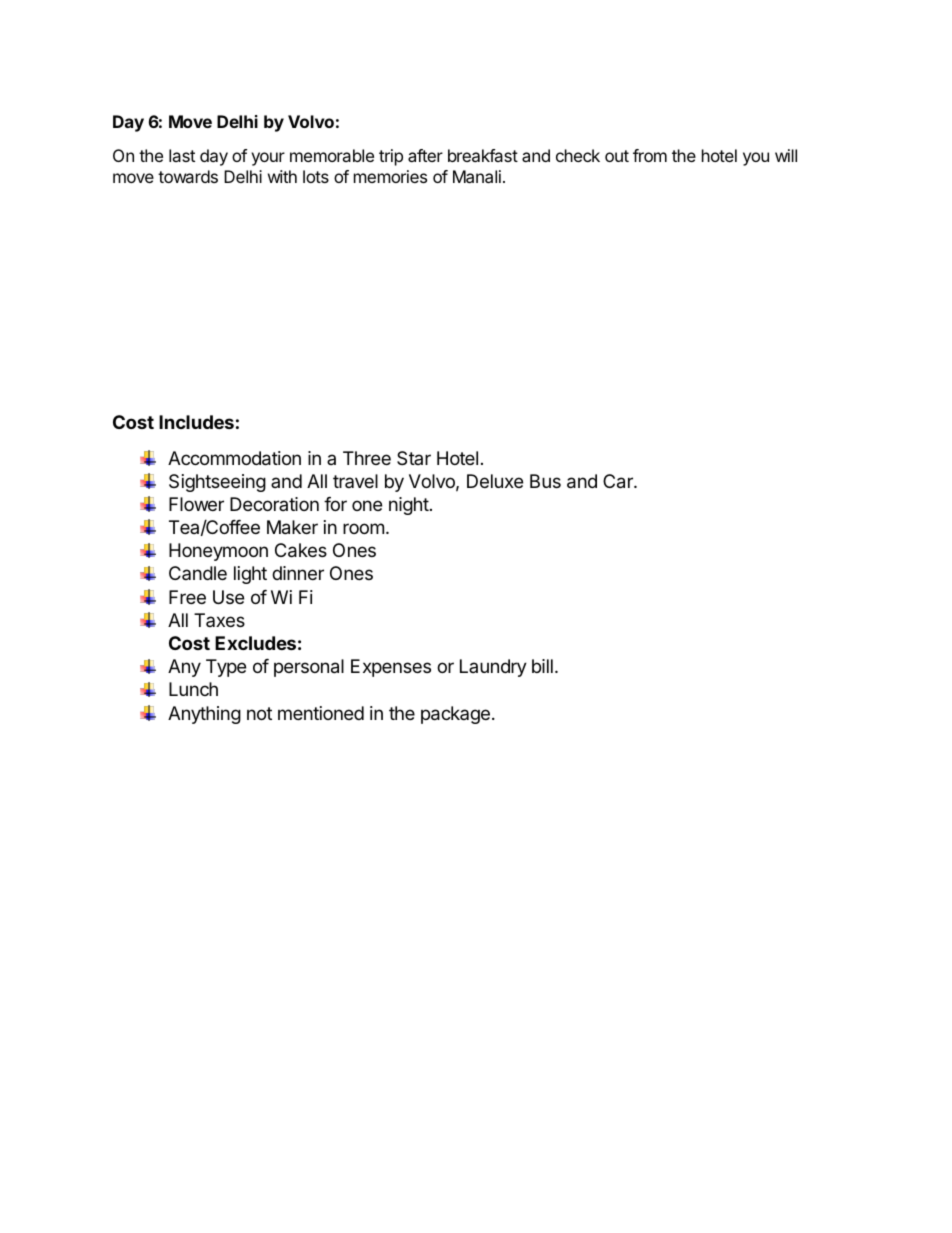 The image size is (952, 1233). I want to click on Car, so click(619, 481).
